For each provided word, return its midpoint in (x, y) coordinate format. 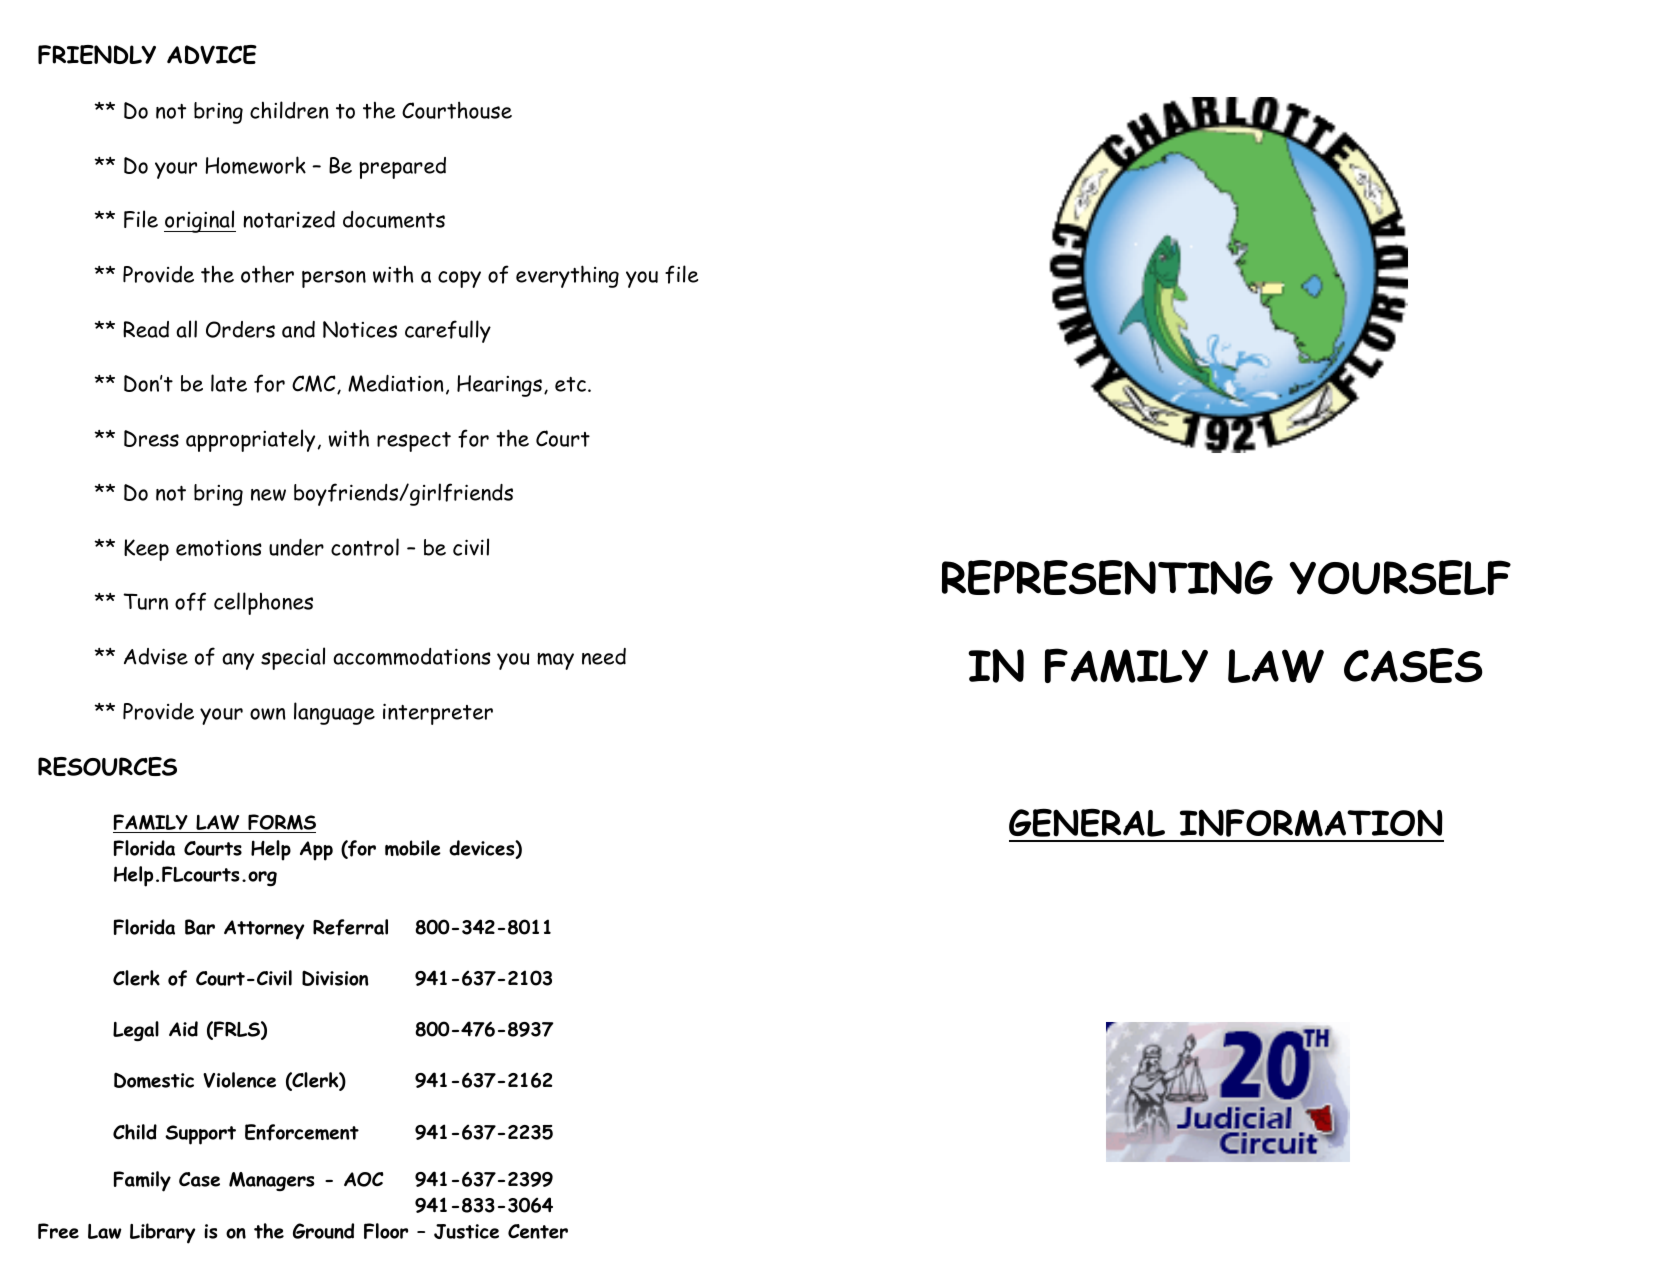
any (238, 661)
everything (567, 276)
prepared (402, 168)
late (229, 383)
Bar (200, 927)
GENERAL (1087, 822)
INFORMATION (1311, 823)
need (604, 656)
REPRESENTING (1107, 577)
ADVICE (212, 54)
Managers (272, 1181)
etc (570, 384)
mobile (413, 848)
